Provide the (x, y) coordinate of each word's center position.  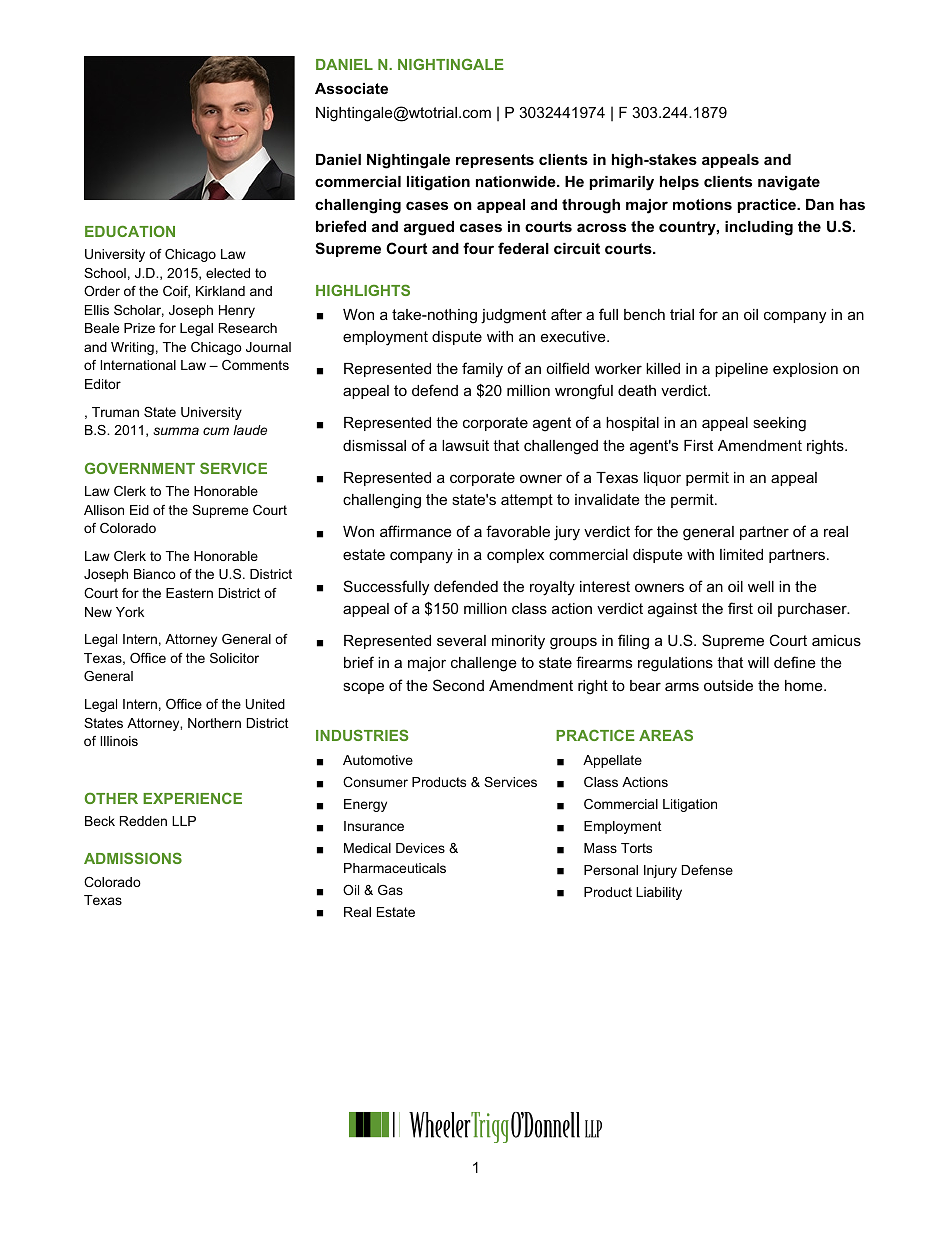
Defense (707, 870)
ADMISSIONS (133, 858)
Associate (351, 88)
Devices (420, 848)
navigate (789, 183)
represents (495, 161)
